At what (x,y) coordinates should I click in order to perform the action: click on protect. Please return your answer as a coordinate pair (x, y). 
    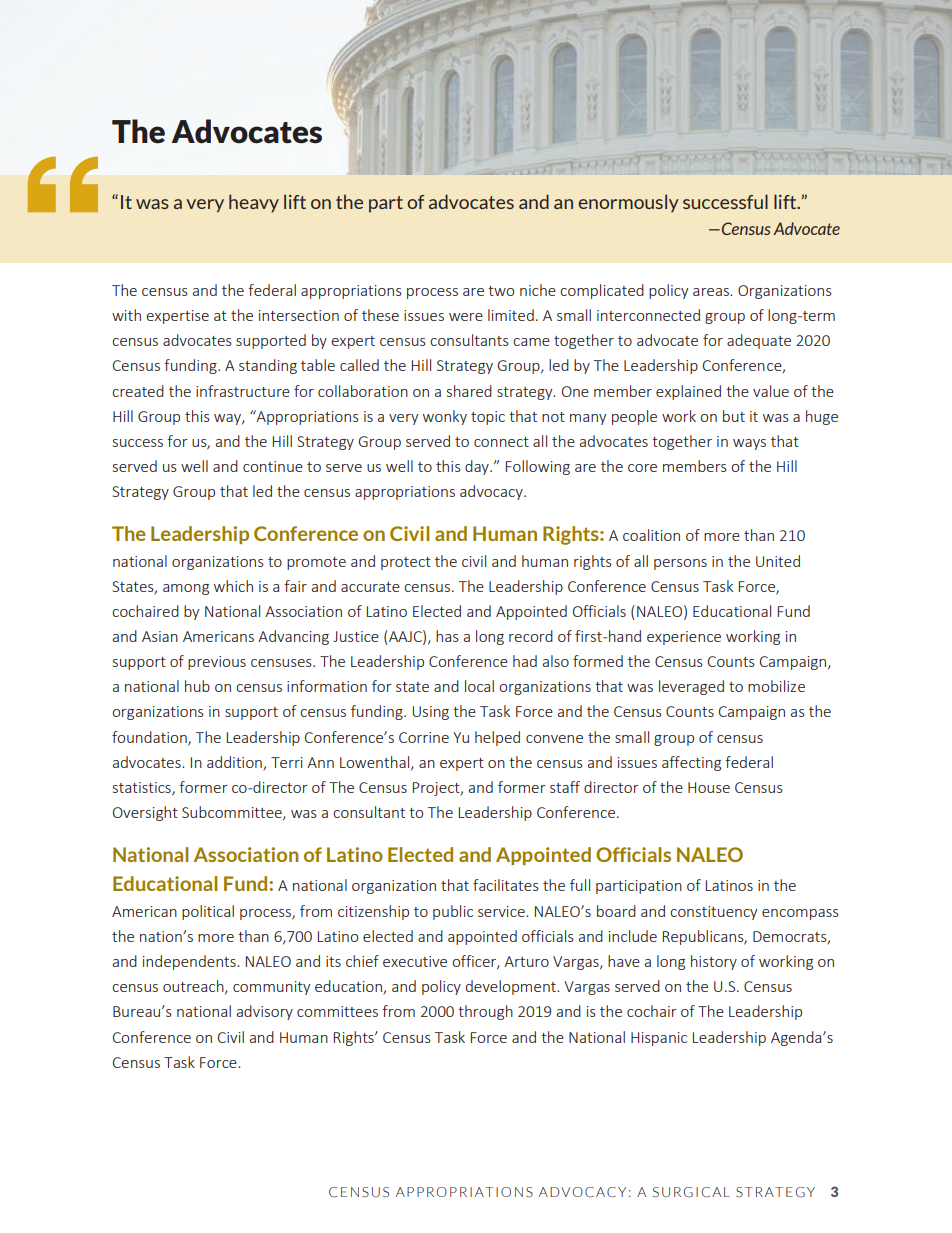
    Looking at the image, I should click on (406, 563).
